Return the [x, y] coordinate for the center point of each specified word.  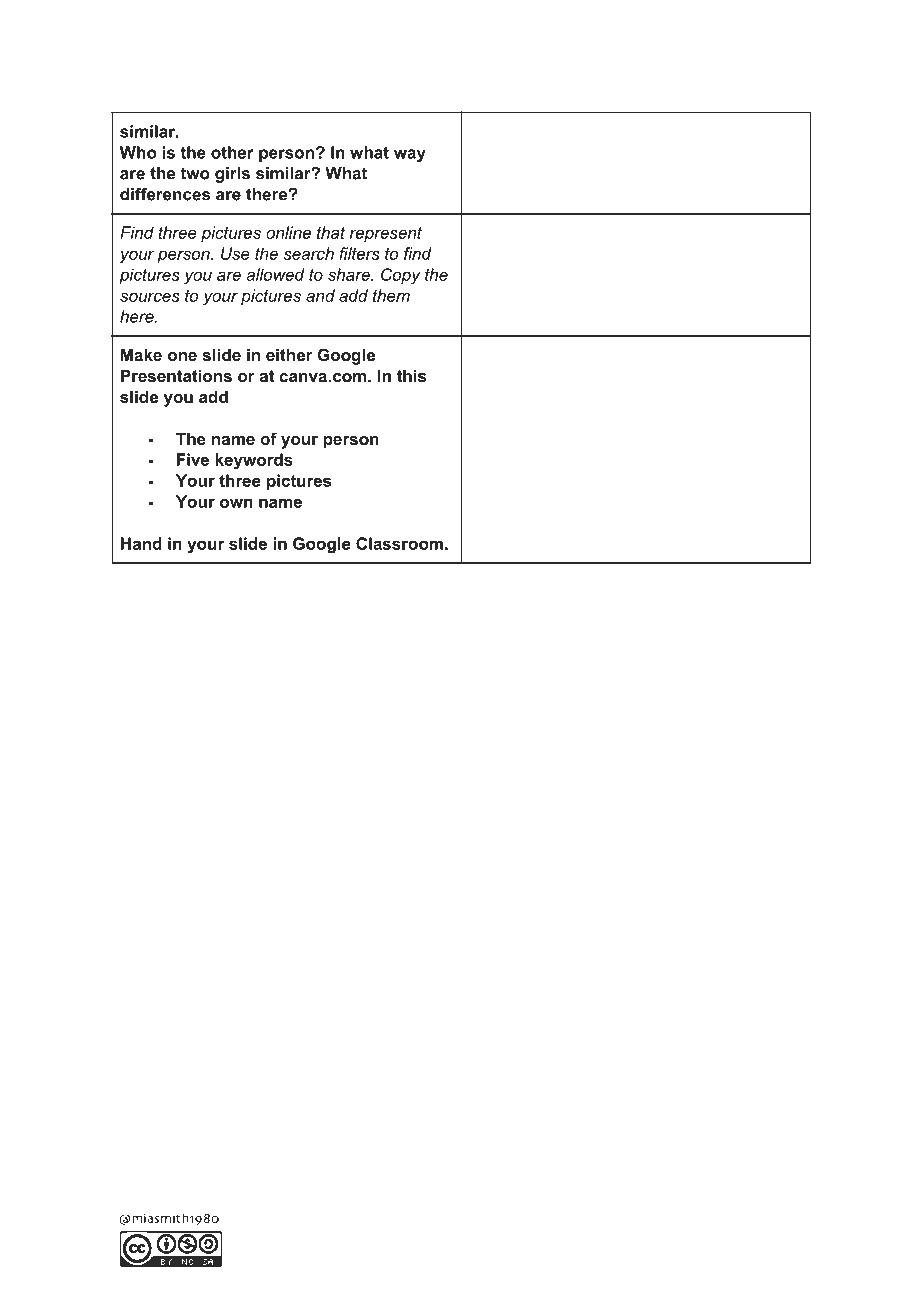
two [195, 173]
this [411, 375]
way [410, 155]
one [182, 356]
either [289, 354]
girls [232, 175]
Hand [141, 543]
